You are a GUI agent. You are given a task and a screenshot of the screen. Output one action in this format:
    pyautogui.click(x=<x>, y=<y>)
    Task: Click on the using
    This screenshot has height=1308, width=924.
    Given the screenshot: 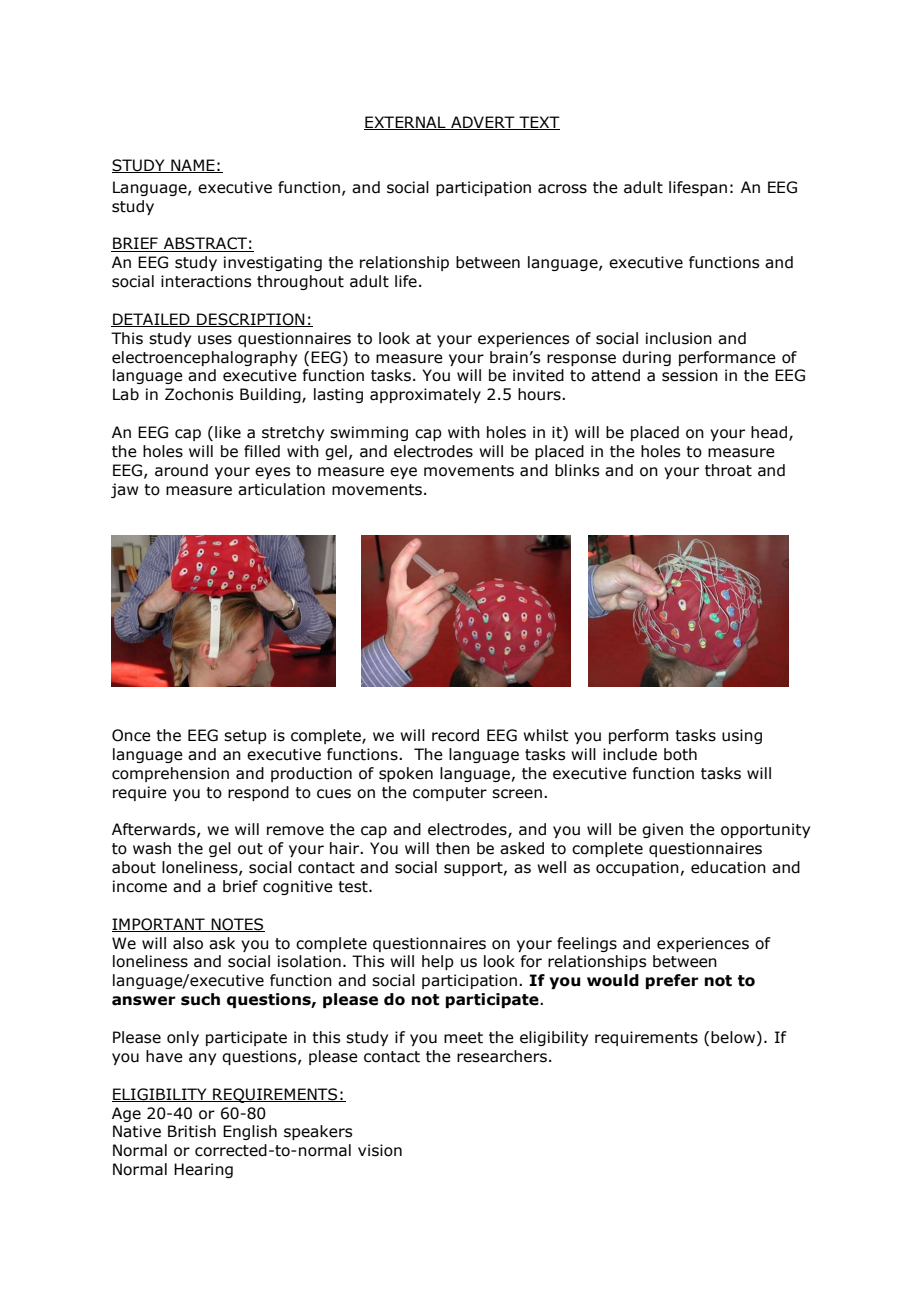 What is the action you would take?
    pyautogui.click(x=742, y=736)
